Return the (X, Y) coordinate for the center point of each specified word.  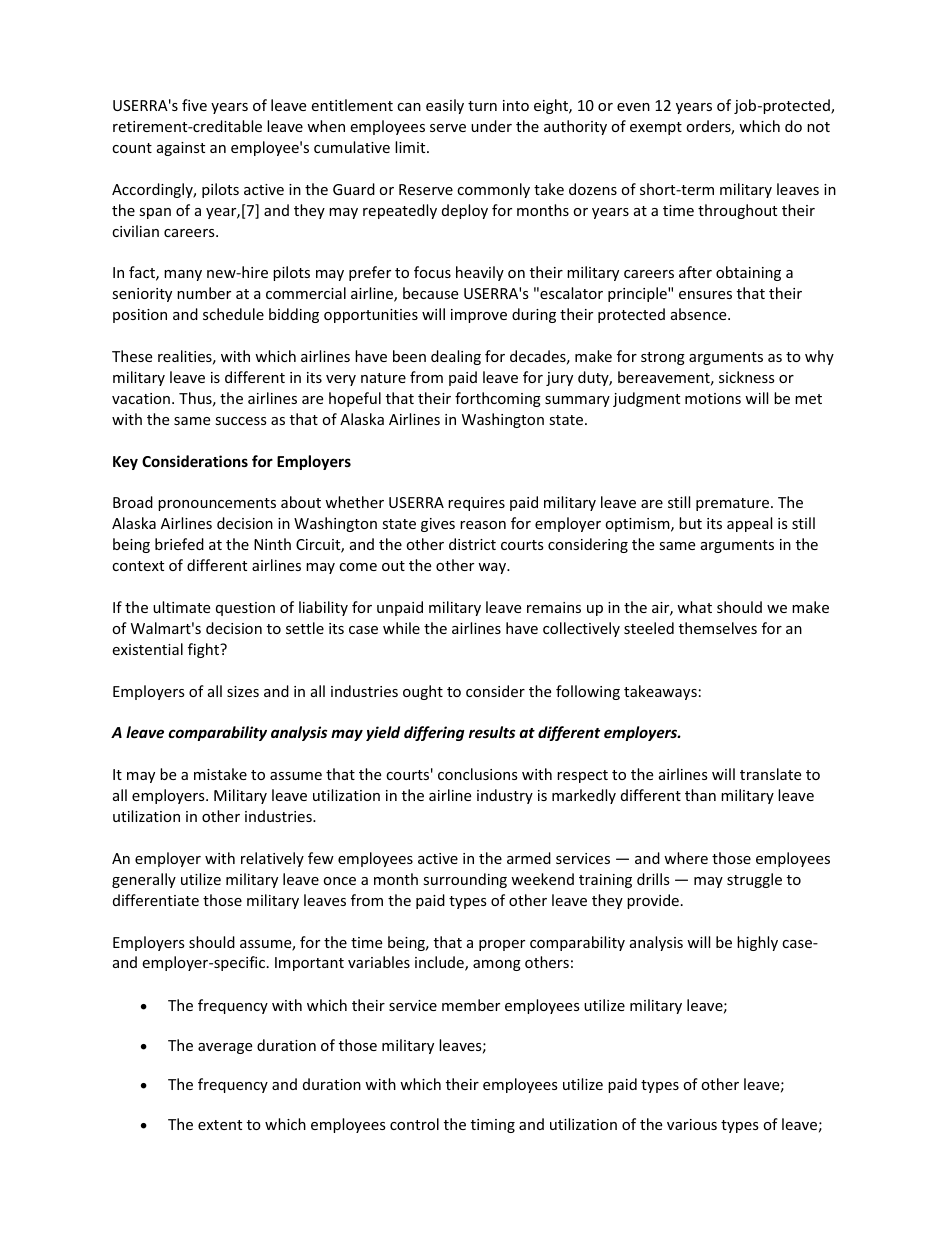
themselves (718, 628)
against (181, 149)
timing (493, 1126)
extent (220, 1125)
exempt (656, 128)
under (491, 126)
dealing (456, 357)
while (401, 628)
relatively (272, 859)
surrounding (465, 880)
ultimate (181, 607)
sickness (747, 377)
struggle (754, 880)
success (241, 421)
